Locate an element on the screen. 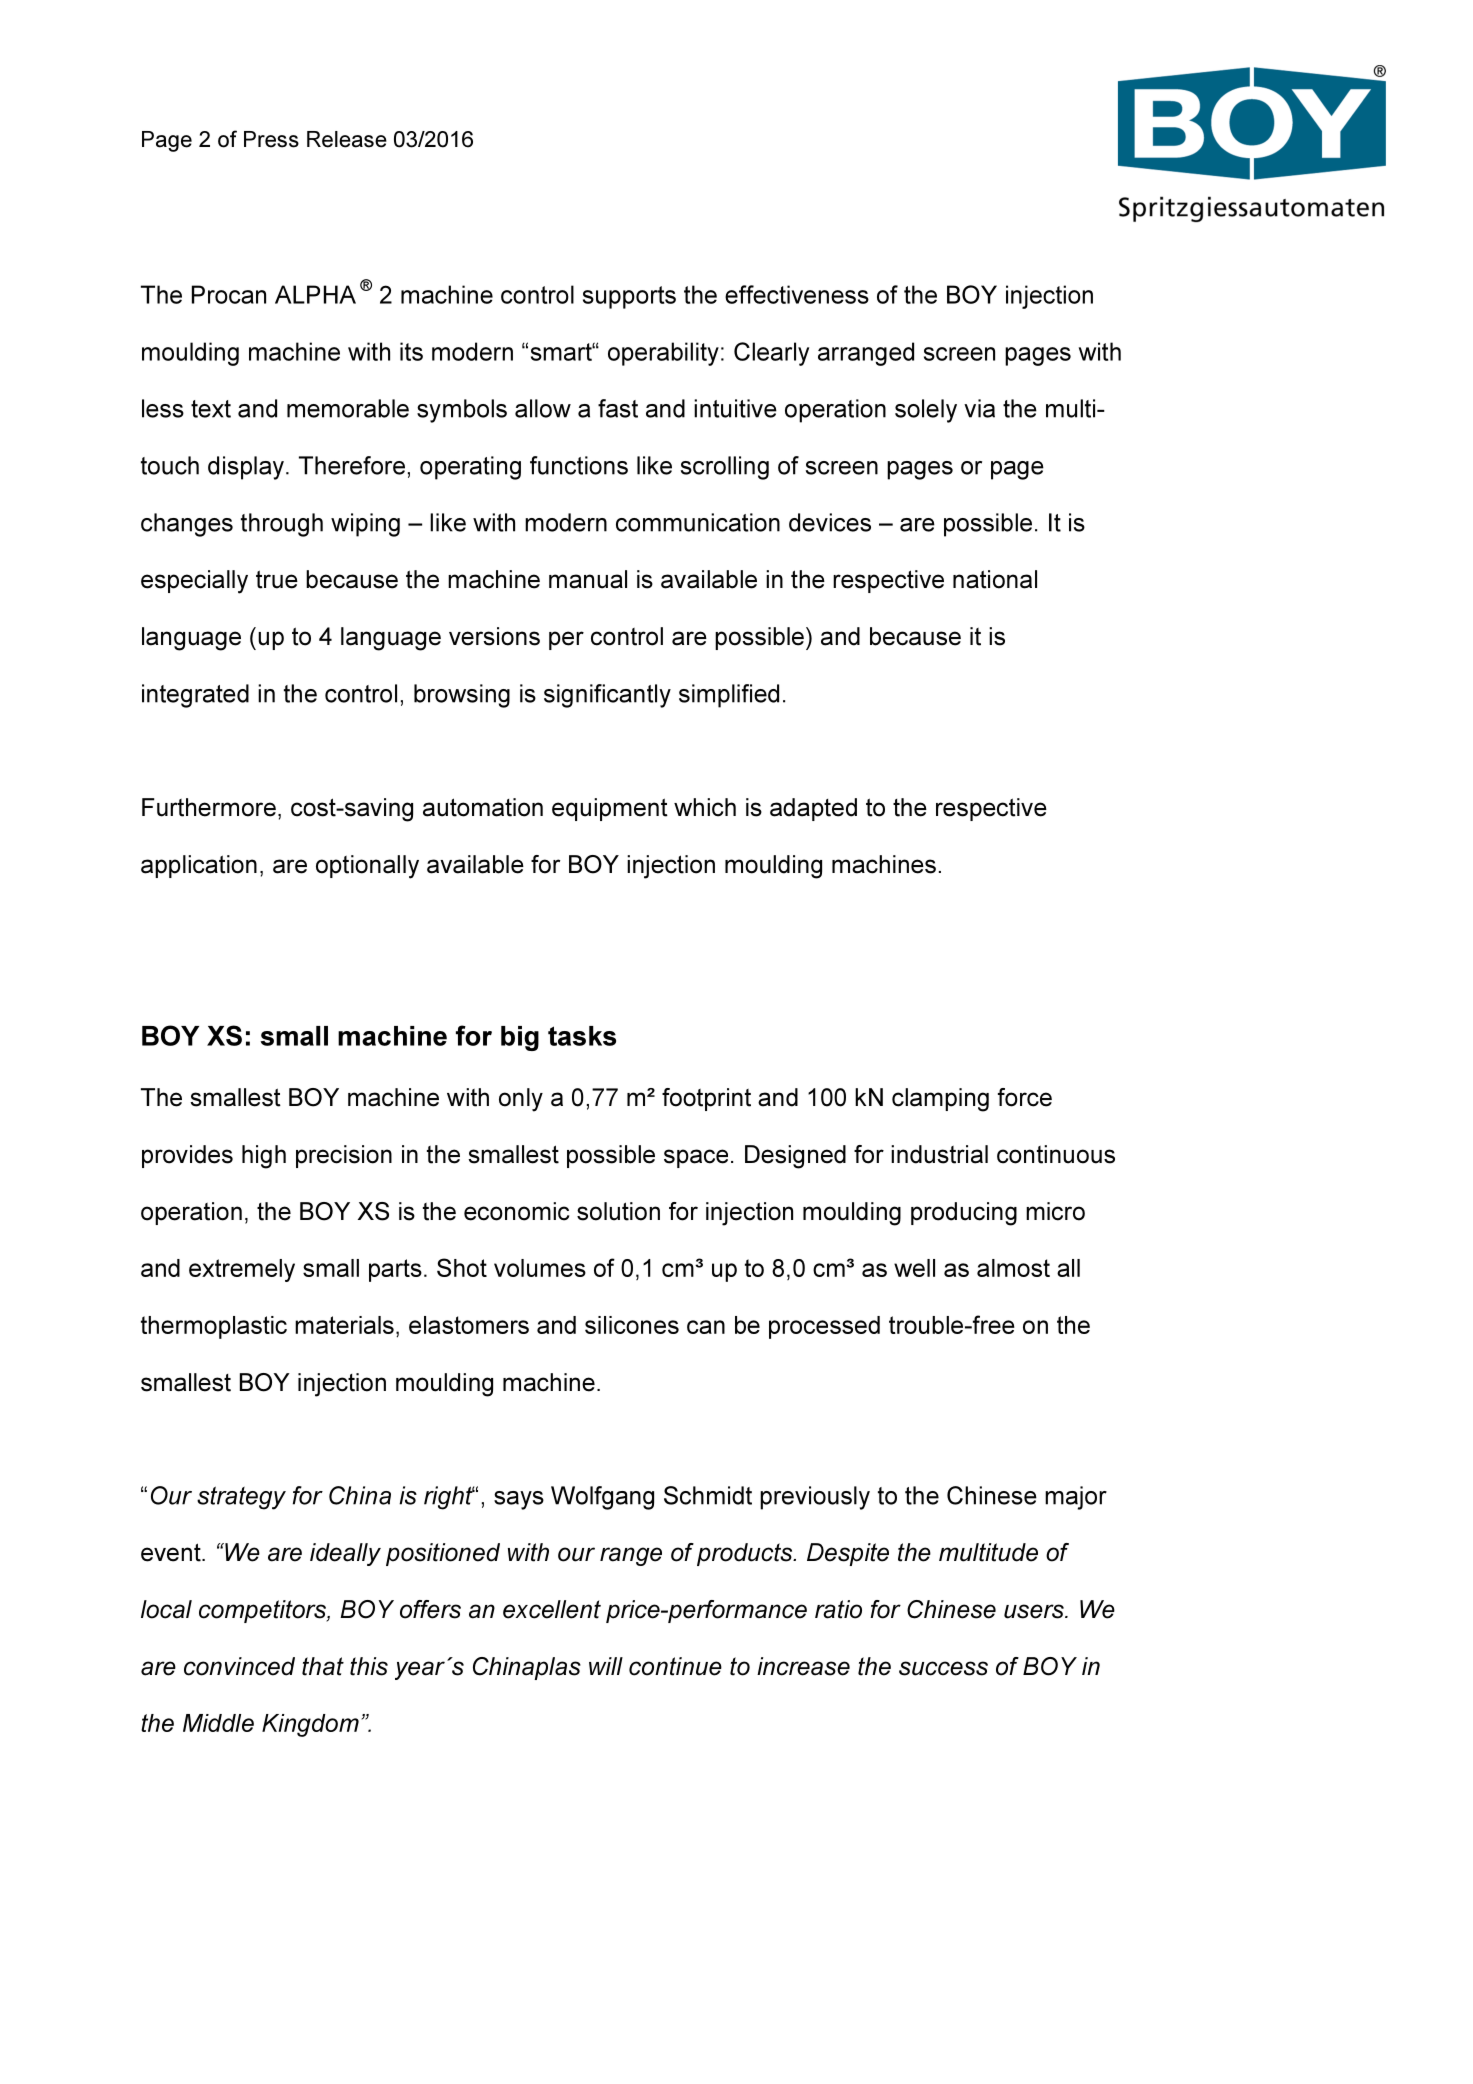 The image size is (1473, 2084). silicones is located at coordinates (632, 1325).
